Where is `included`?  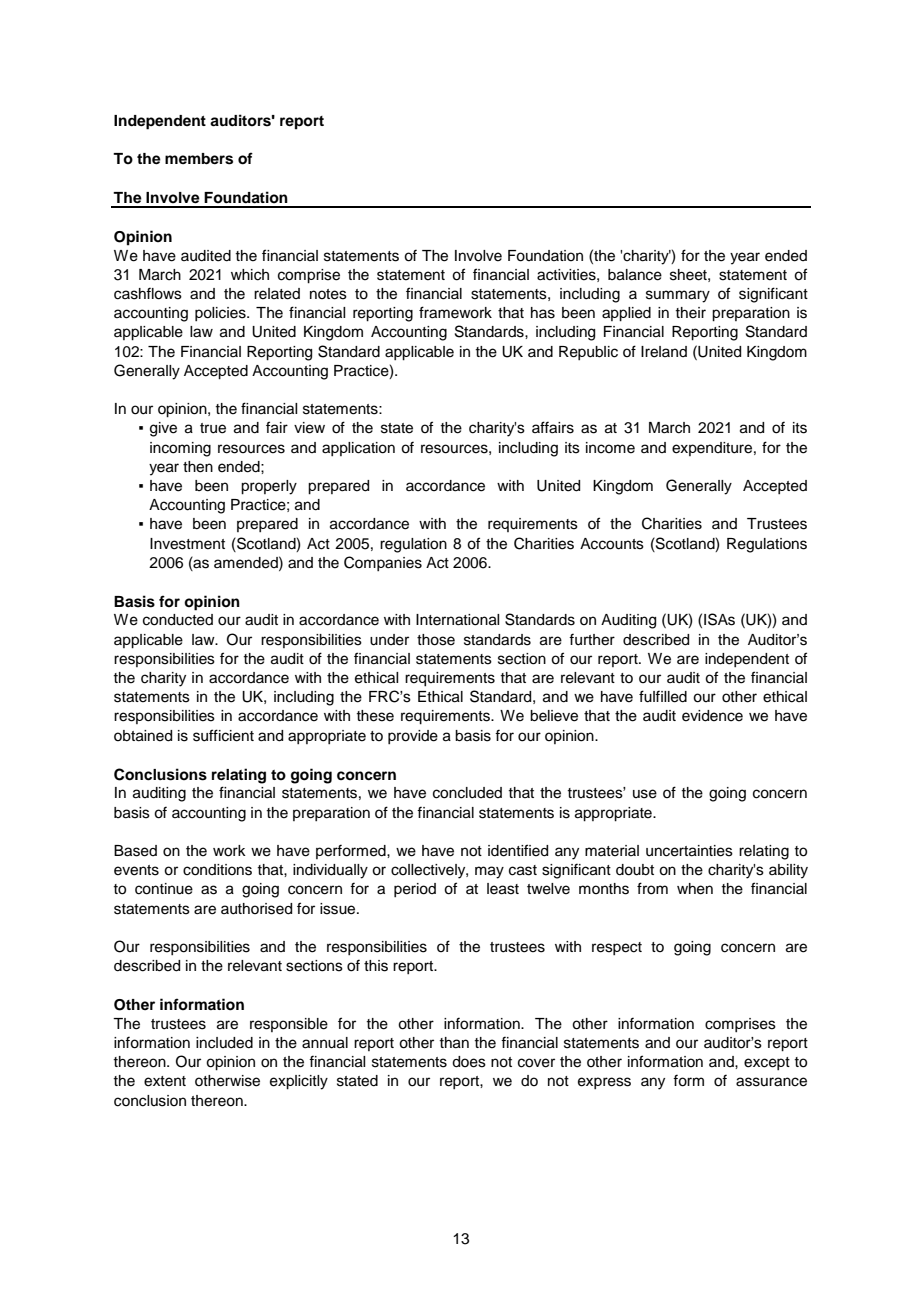
included is located at coordinates (224, 1043).
